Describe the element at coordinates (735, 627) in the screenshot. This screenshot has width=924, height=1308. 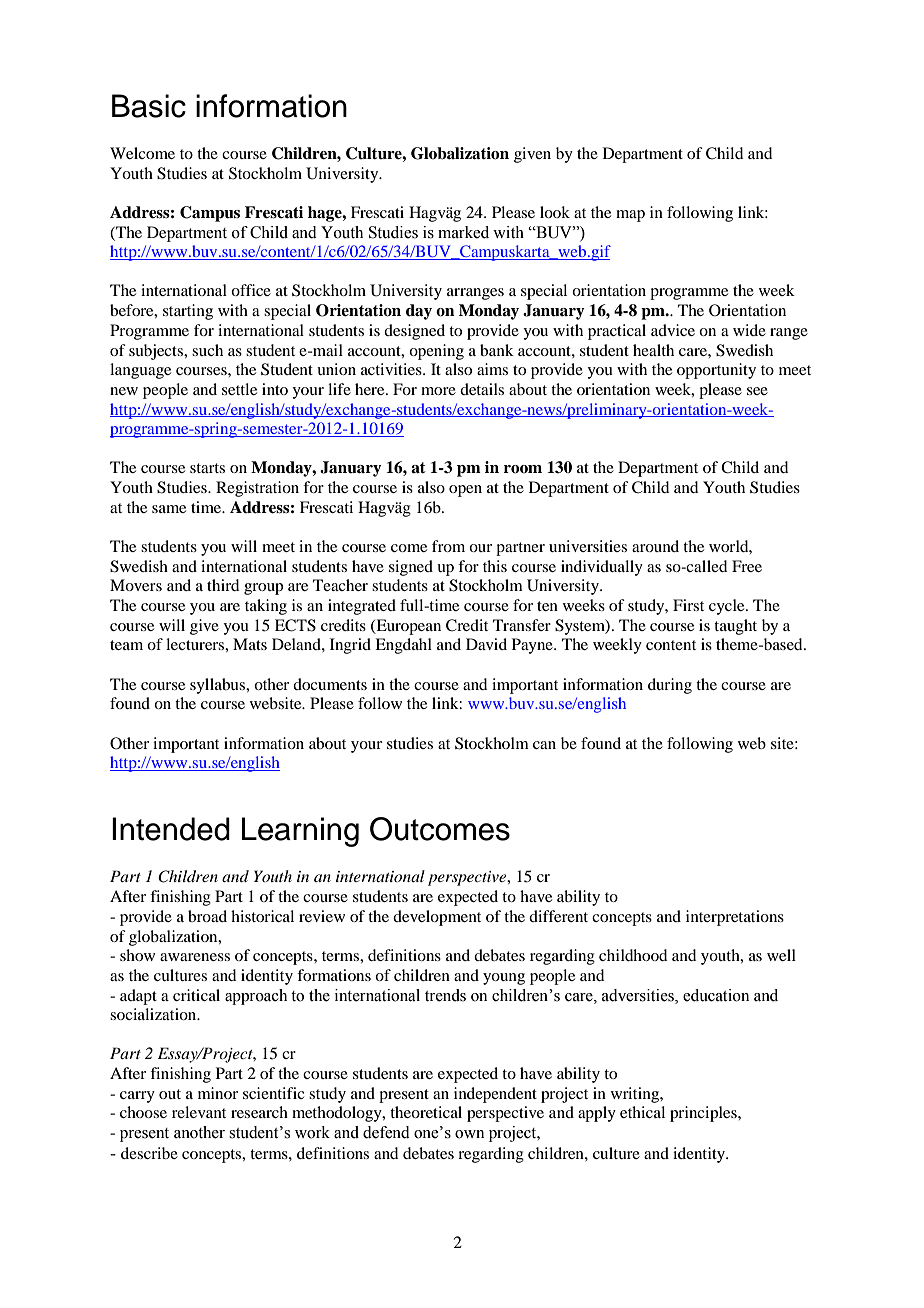
I see `taught` at that location.
